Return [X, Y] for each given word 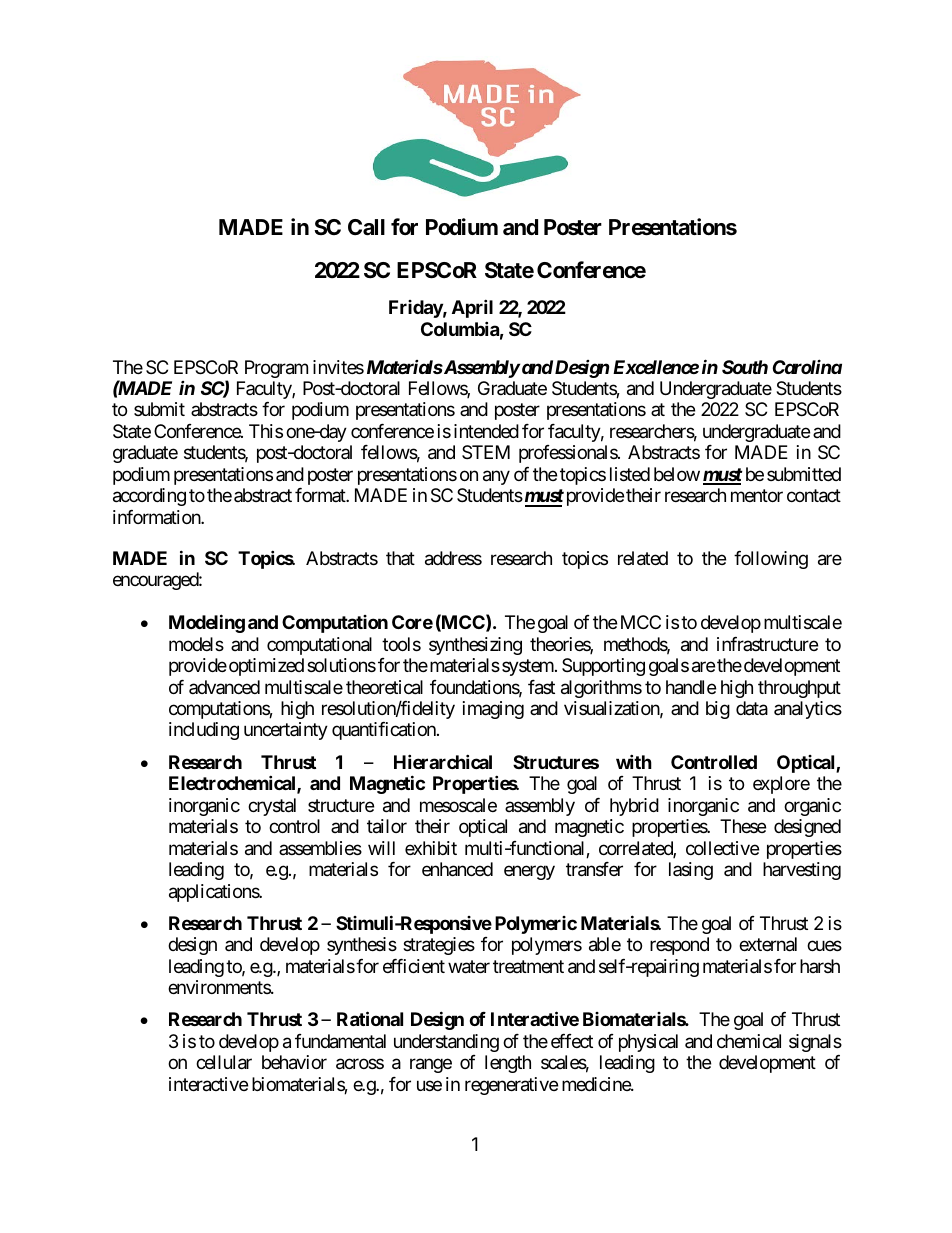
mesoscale [458, 805]
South [745, 367]
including [204, 731]
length [508, 1064]
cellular [224, 1062]
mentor [757, 496]
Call [366, 227]
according [149, 497]
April [472, 308]
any [496, 477]
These [743, 826]
